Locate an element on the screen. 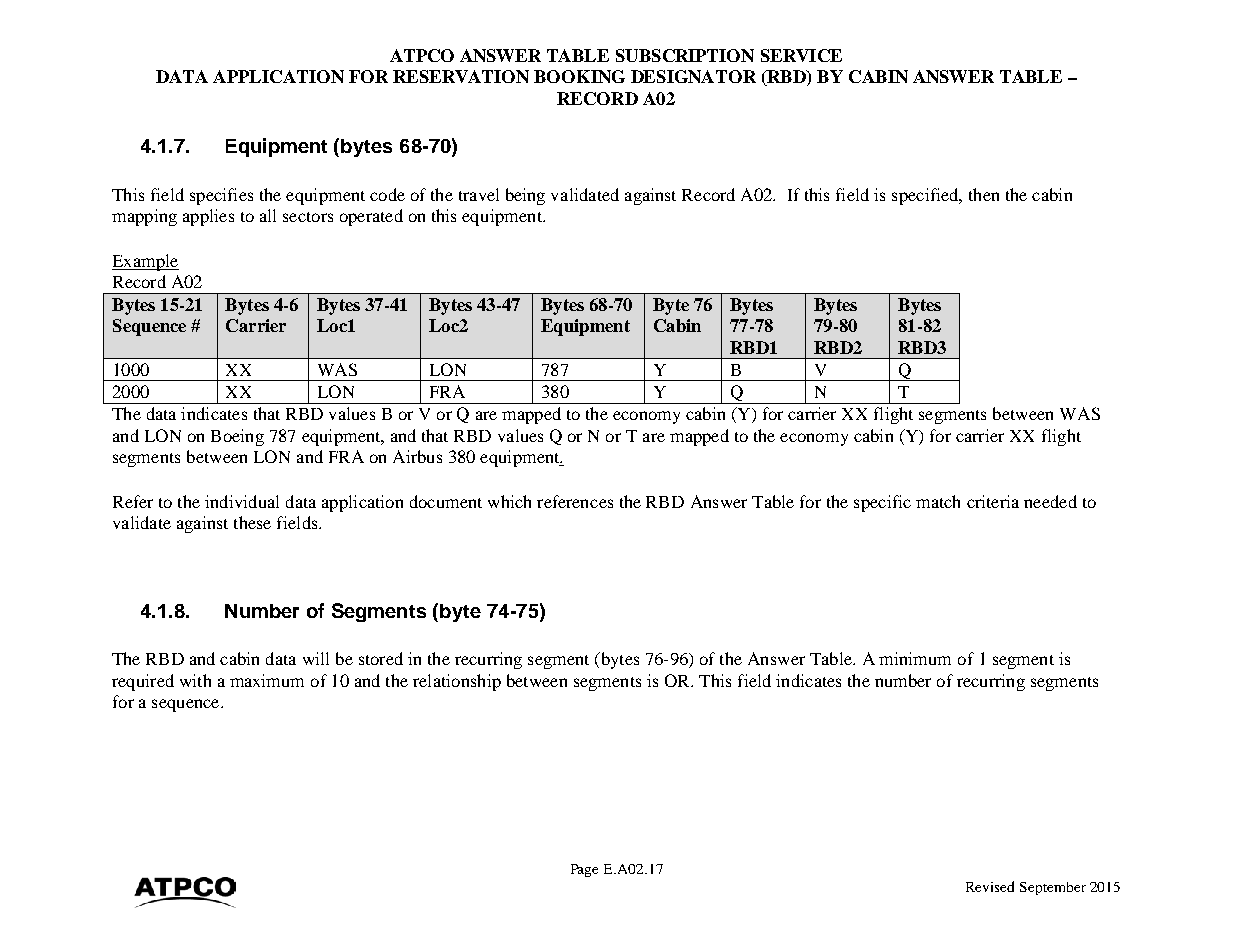 The height and width of the screenshot is (952, 1233). Page is located at coordinates (584, 870).
